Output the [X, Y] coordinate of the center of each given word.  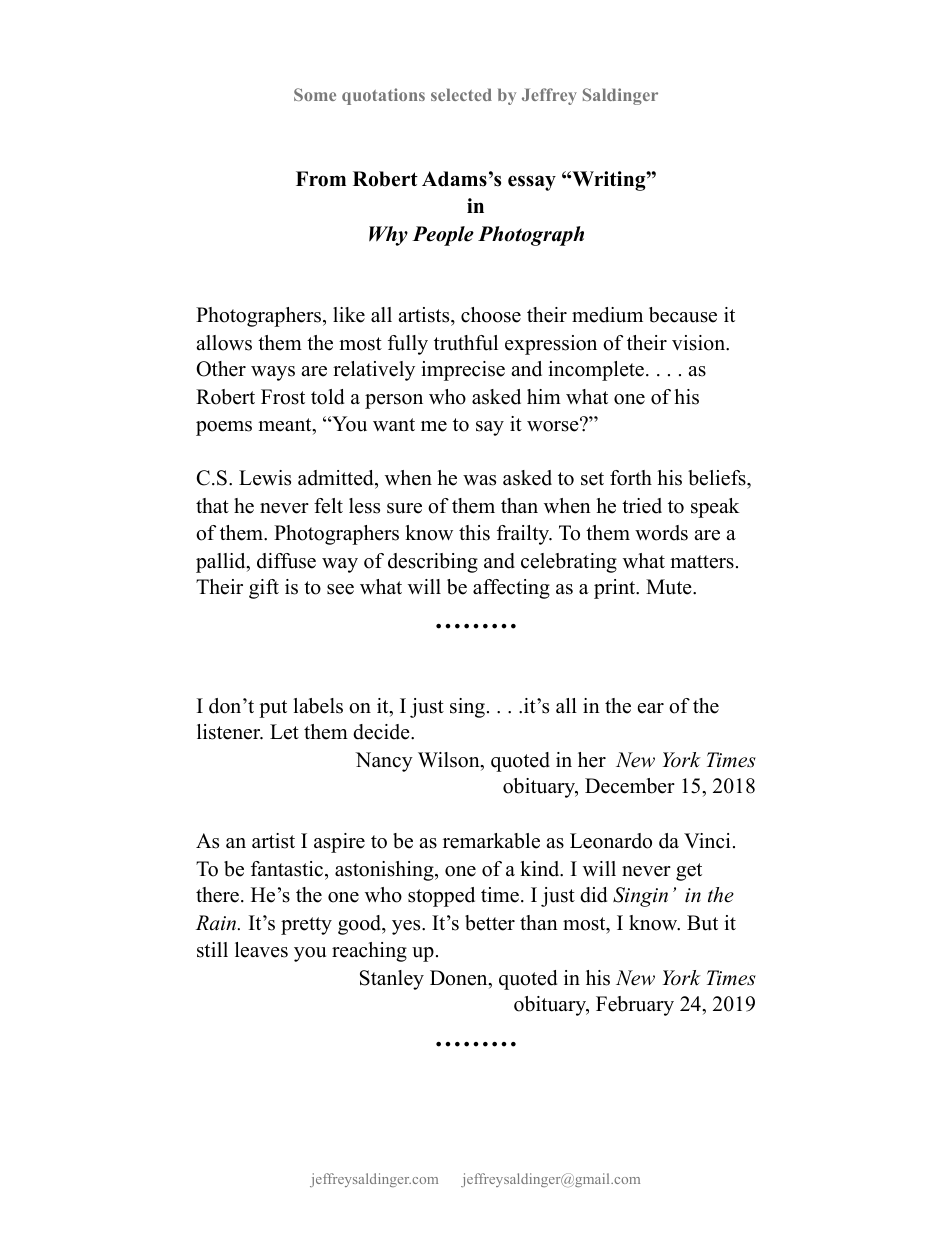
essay [532, 183]
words [661, 533]
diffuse [286, 561]
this [474, 533]
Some [315, 94]
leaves [261, 950]
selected [461, 94]
